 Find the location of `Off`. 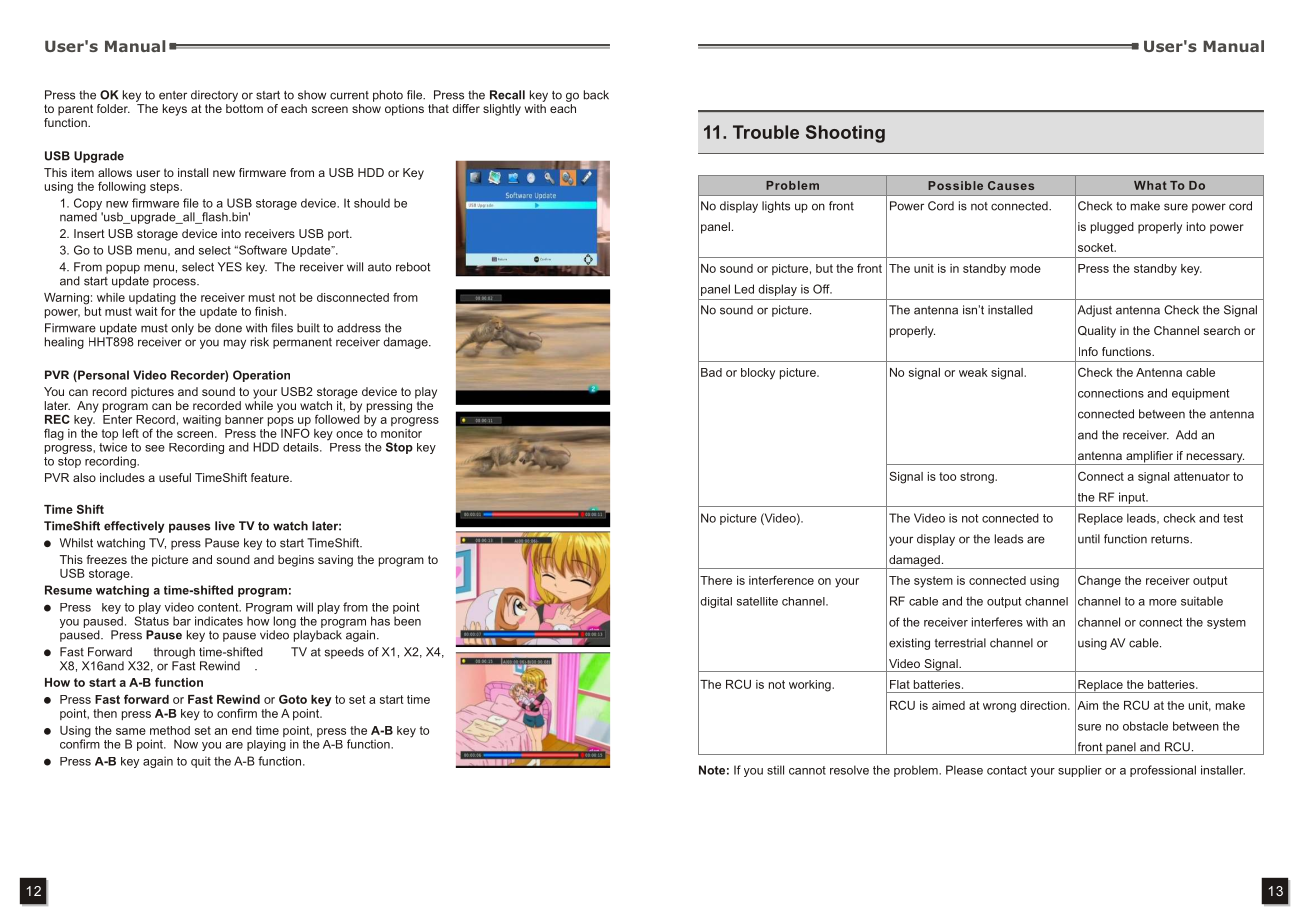

Off is located at coordinates (822, 289).
